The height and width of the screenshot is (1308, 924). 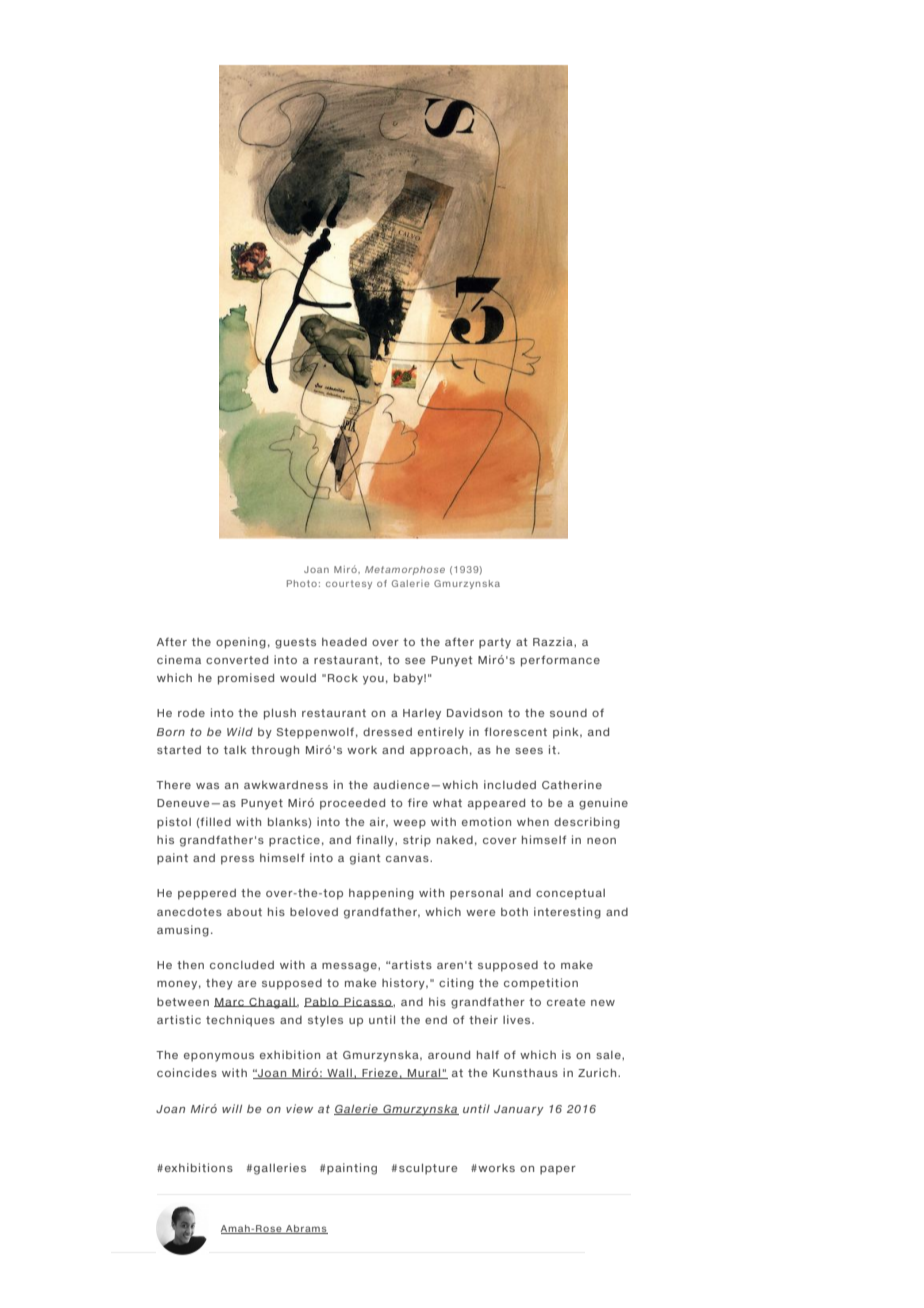 What do you see at coordinates (381, 894) in the screenshot?
I see `happening` at bounding box center [381, 894].
